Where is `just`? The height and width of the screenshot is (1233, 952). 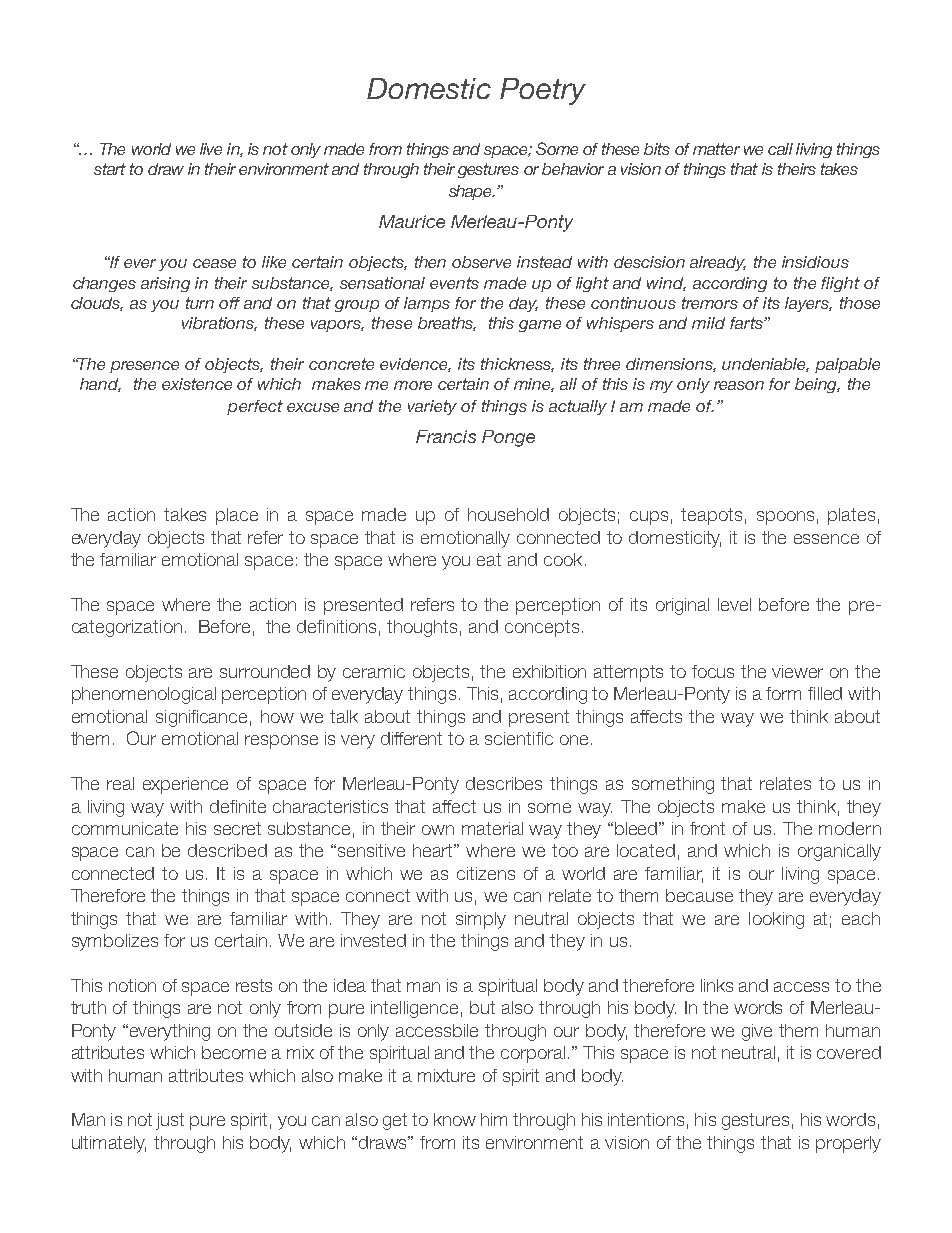
just is located at coordinates (170, 1121).
